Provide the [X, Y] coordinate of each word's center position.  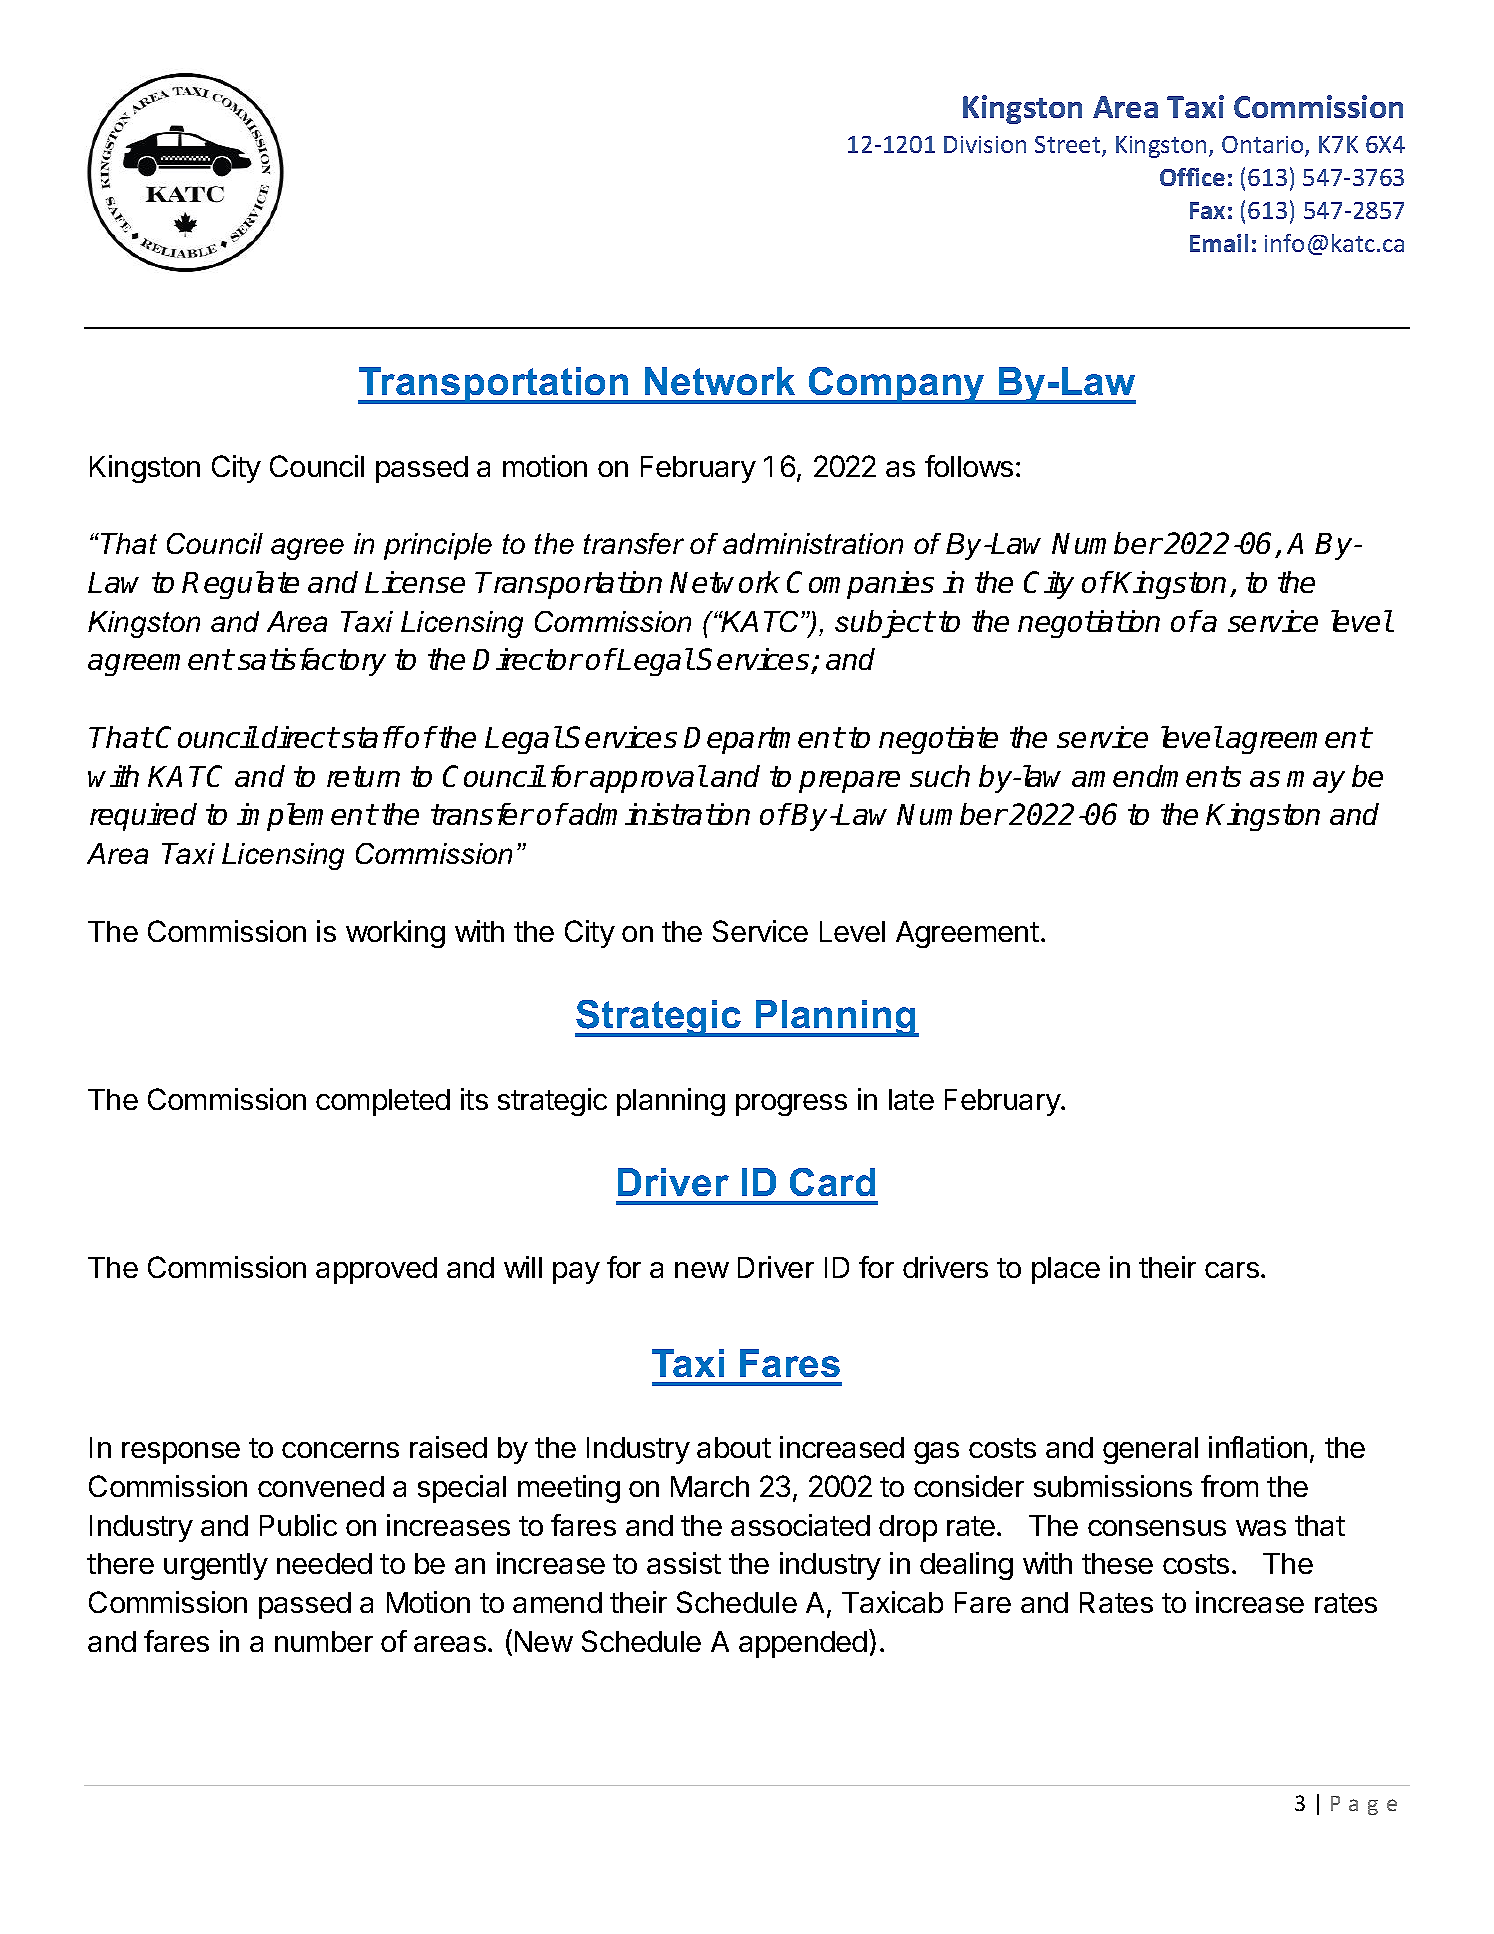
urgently [216, 1566]
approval [648, 779]
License [415, 582]
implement [306, 817]
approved [376, 1270]
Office [1192, 177]
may [1316, 782]
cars [1233, 1270]
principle [438, 546]
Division [985, 144]
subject [884, 624]
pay [576, 1273]
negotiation [1089, 624]
